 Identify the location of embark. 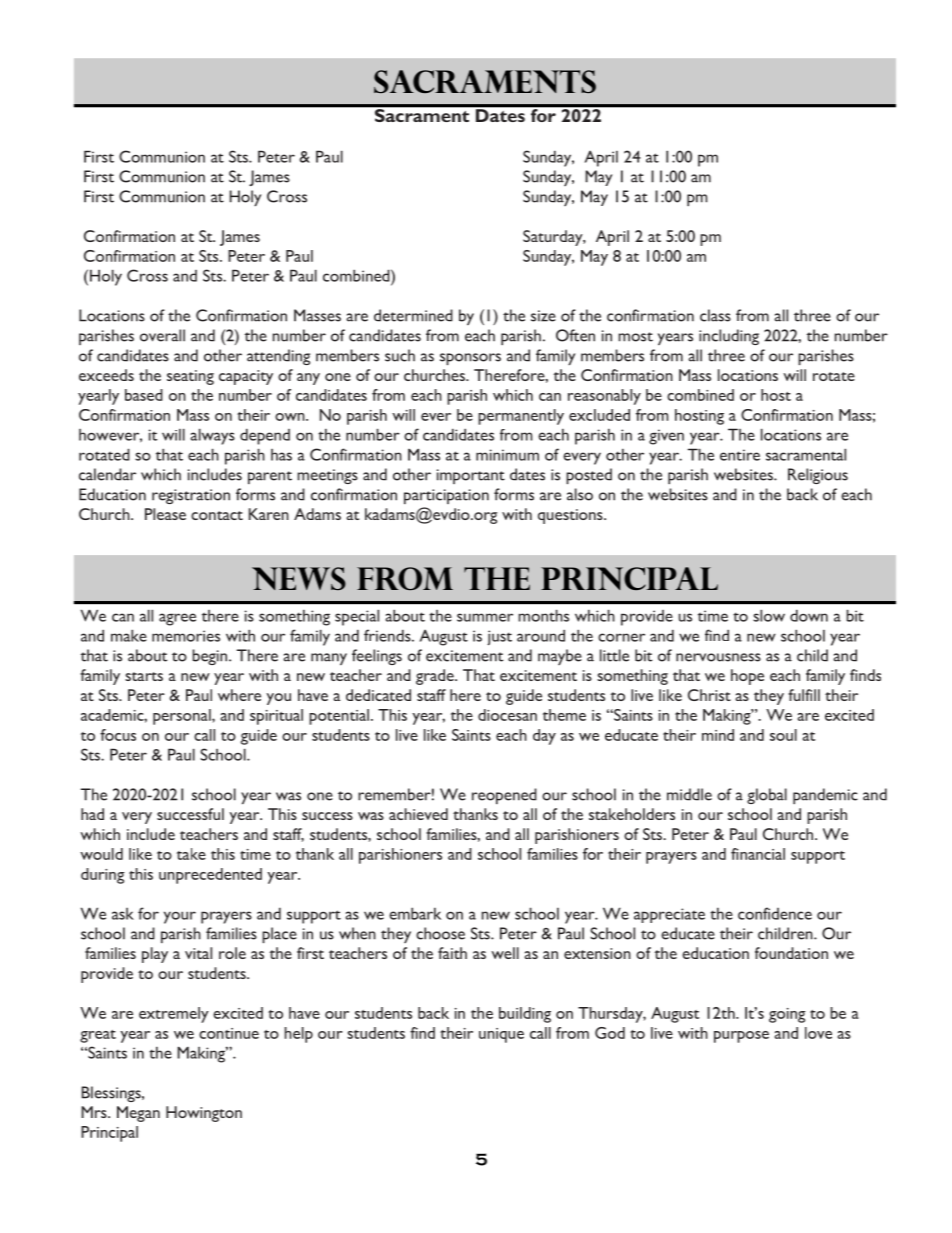
(415, 913).
